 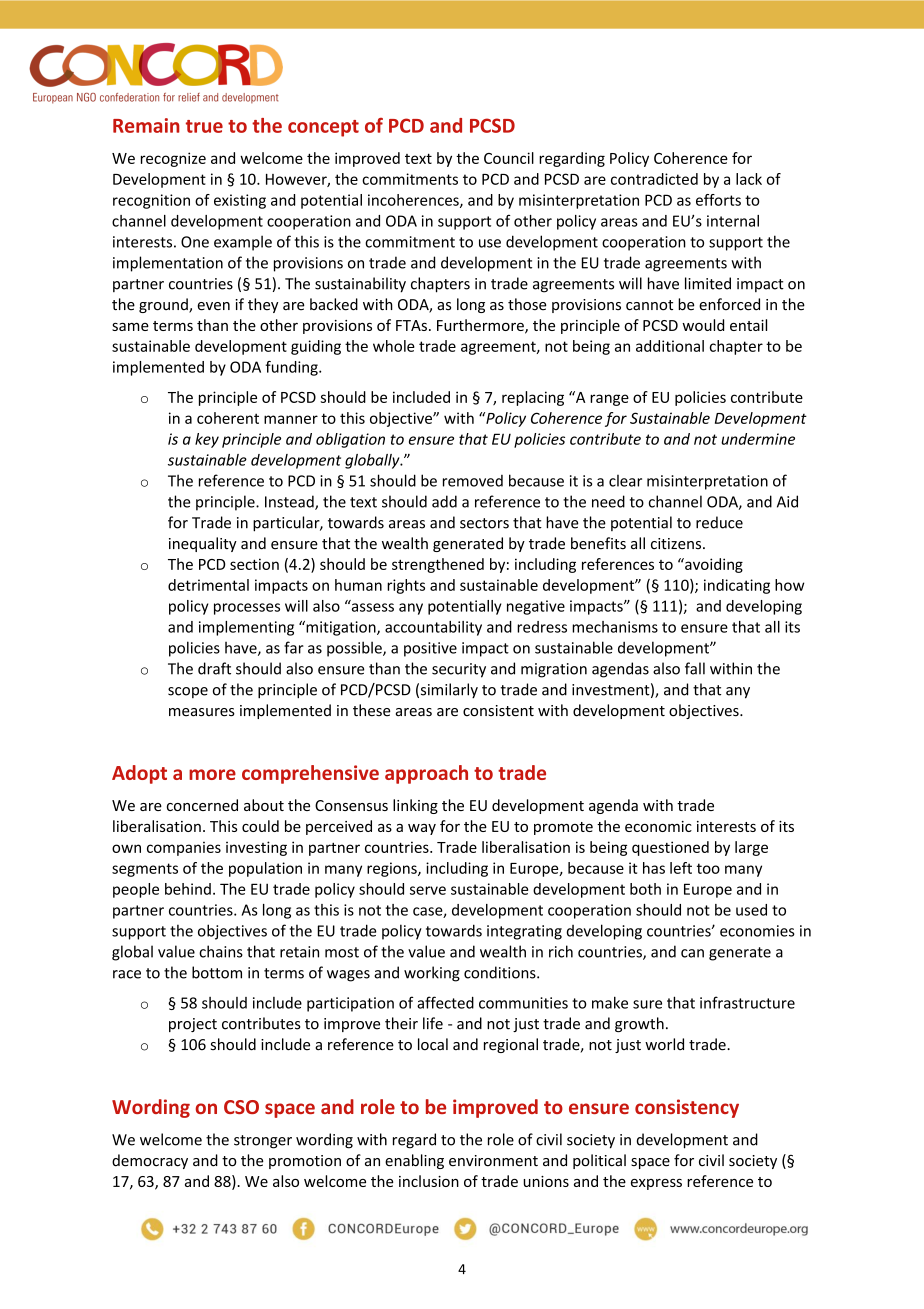 I want to click on democracy, so click(x=150, y=1161).
